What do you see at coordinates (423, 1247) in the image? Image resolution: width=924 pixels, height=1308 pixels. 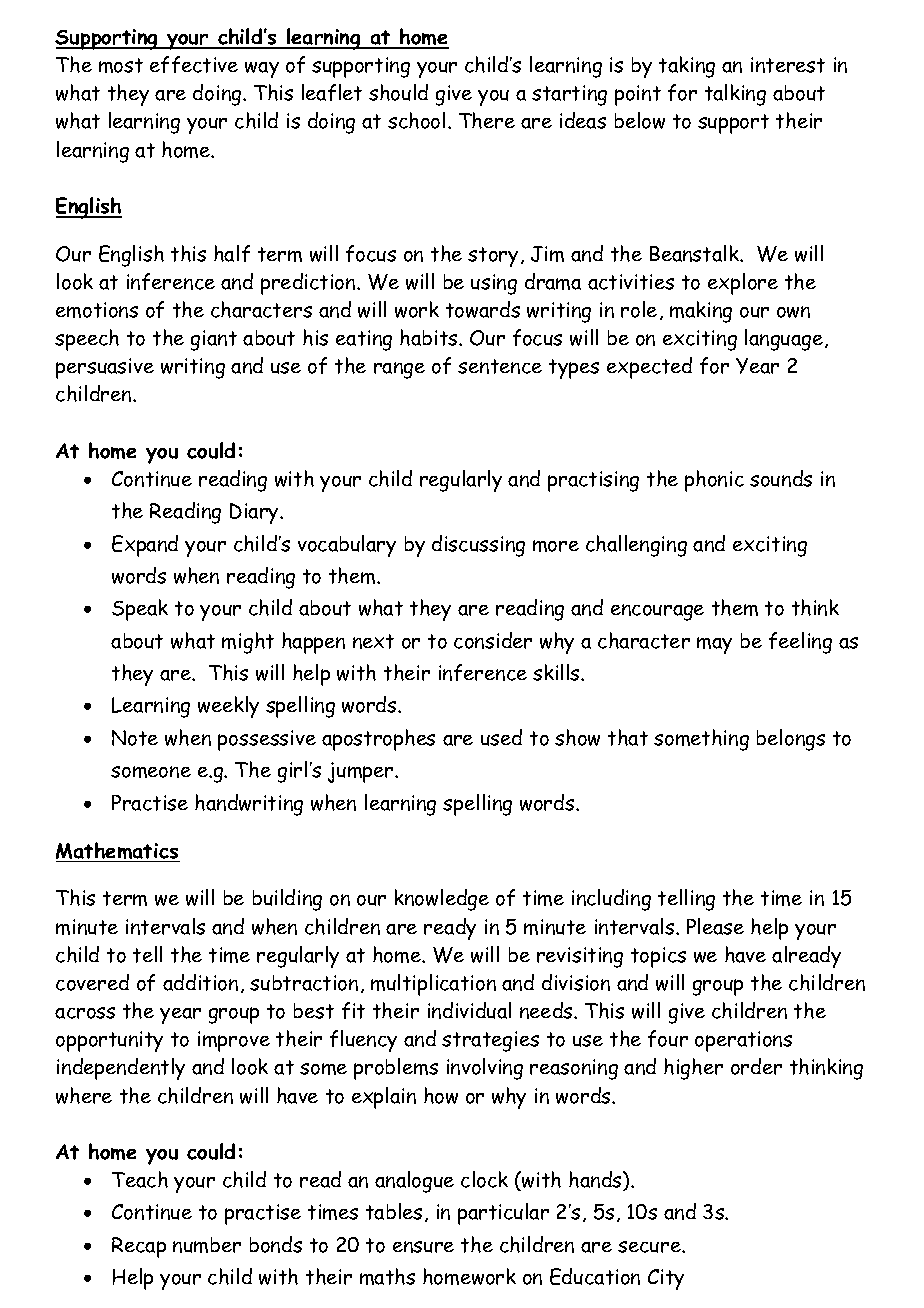 I see `ensure` at bounding box center [423, 1247].
